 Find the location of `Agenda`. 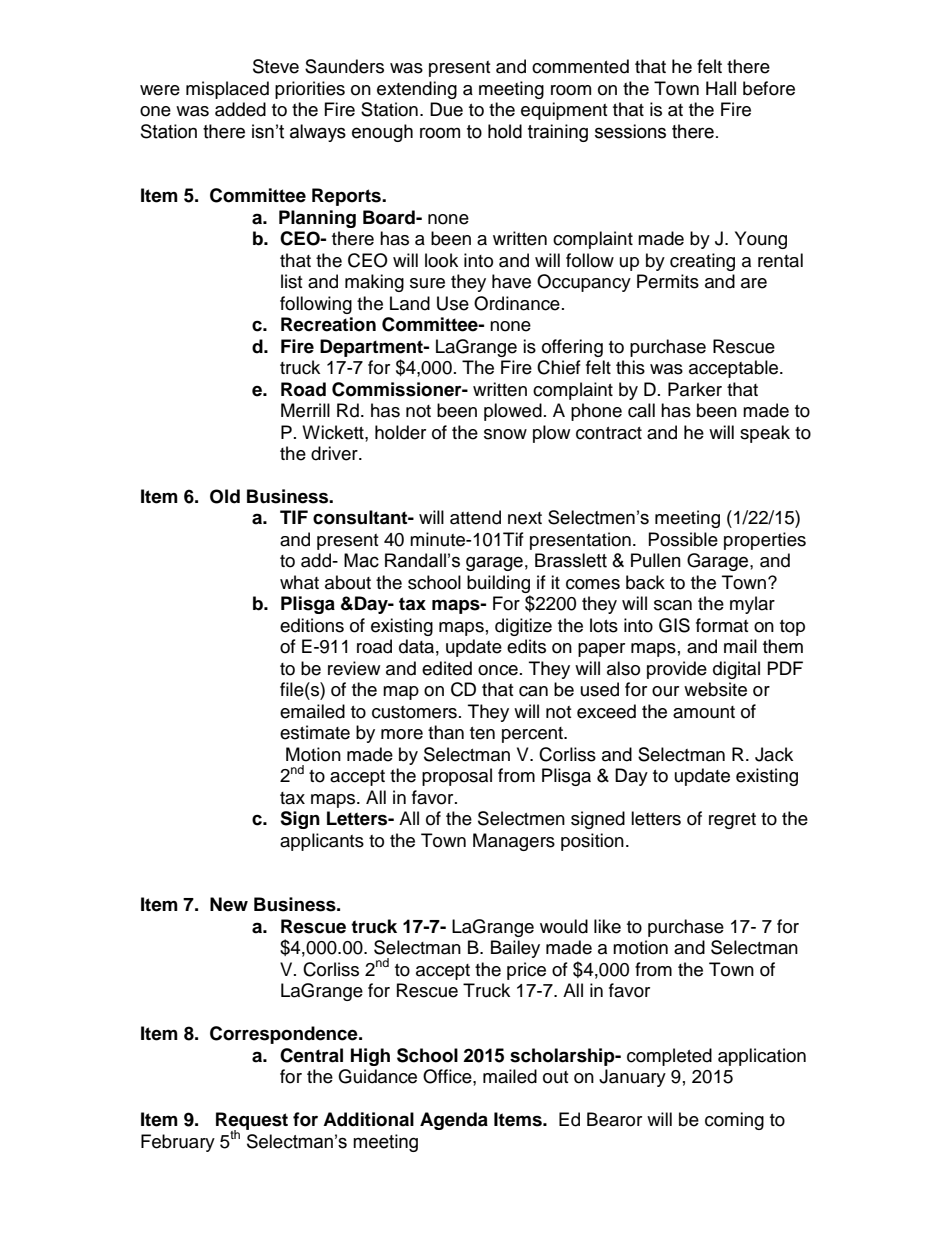

Agenda is located at coordinates (454, 1121).
